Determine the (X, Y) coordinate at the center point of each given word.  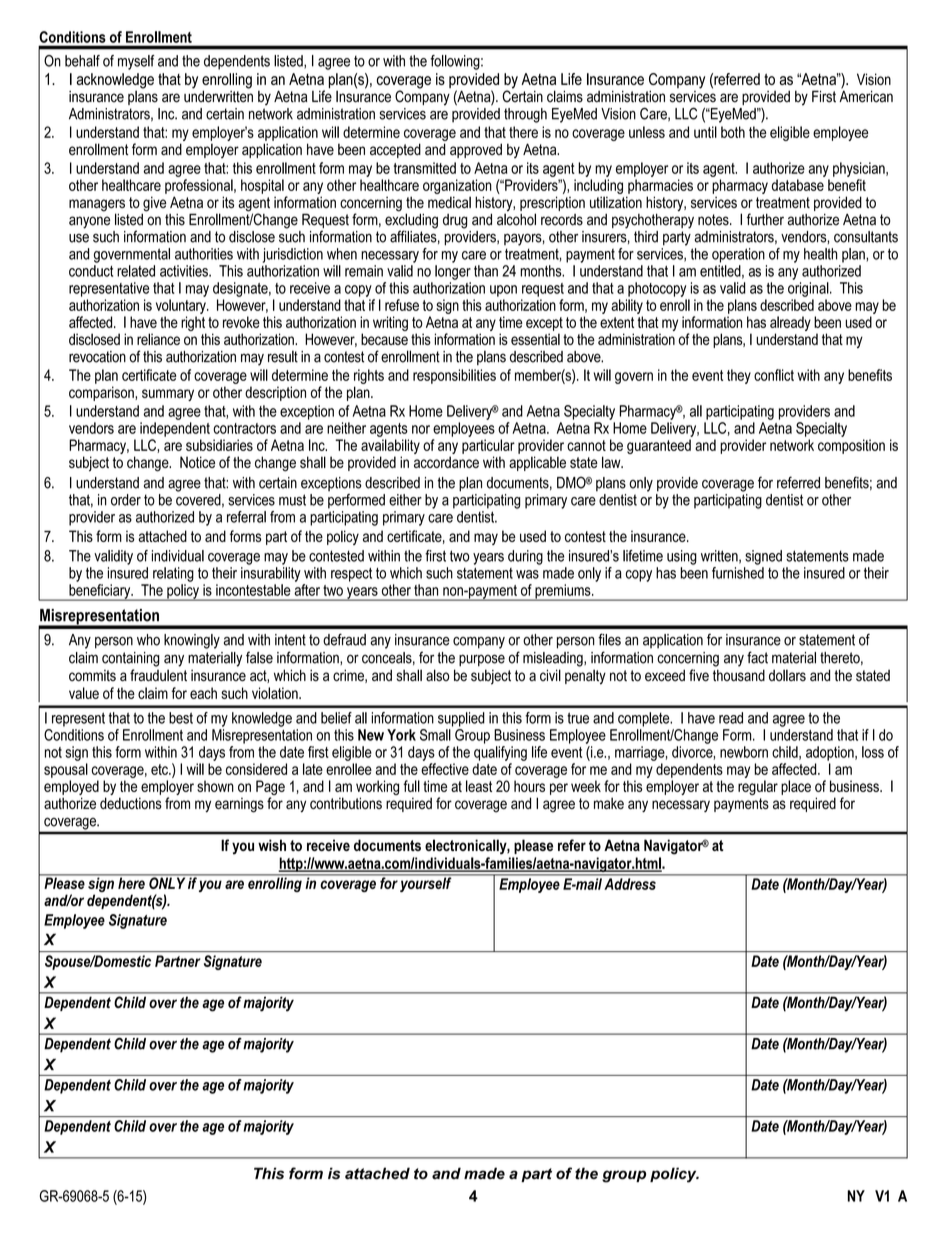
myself (136, 62)
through (525, 115)
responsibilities (454, 376)
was (527, 574)
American (866, 95)
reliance (158, 339)
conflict (774, 375)
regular (758, 787)
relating (173, 574)
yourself (426, 883)
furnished (738, 573)
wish (272, 845)
